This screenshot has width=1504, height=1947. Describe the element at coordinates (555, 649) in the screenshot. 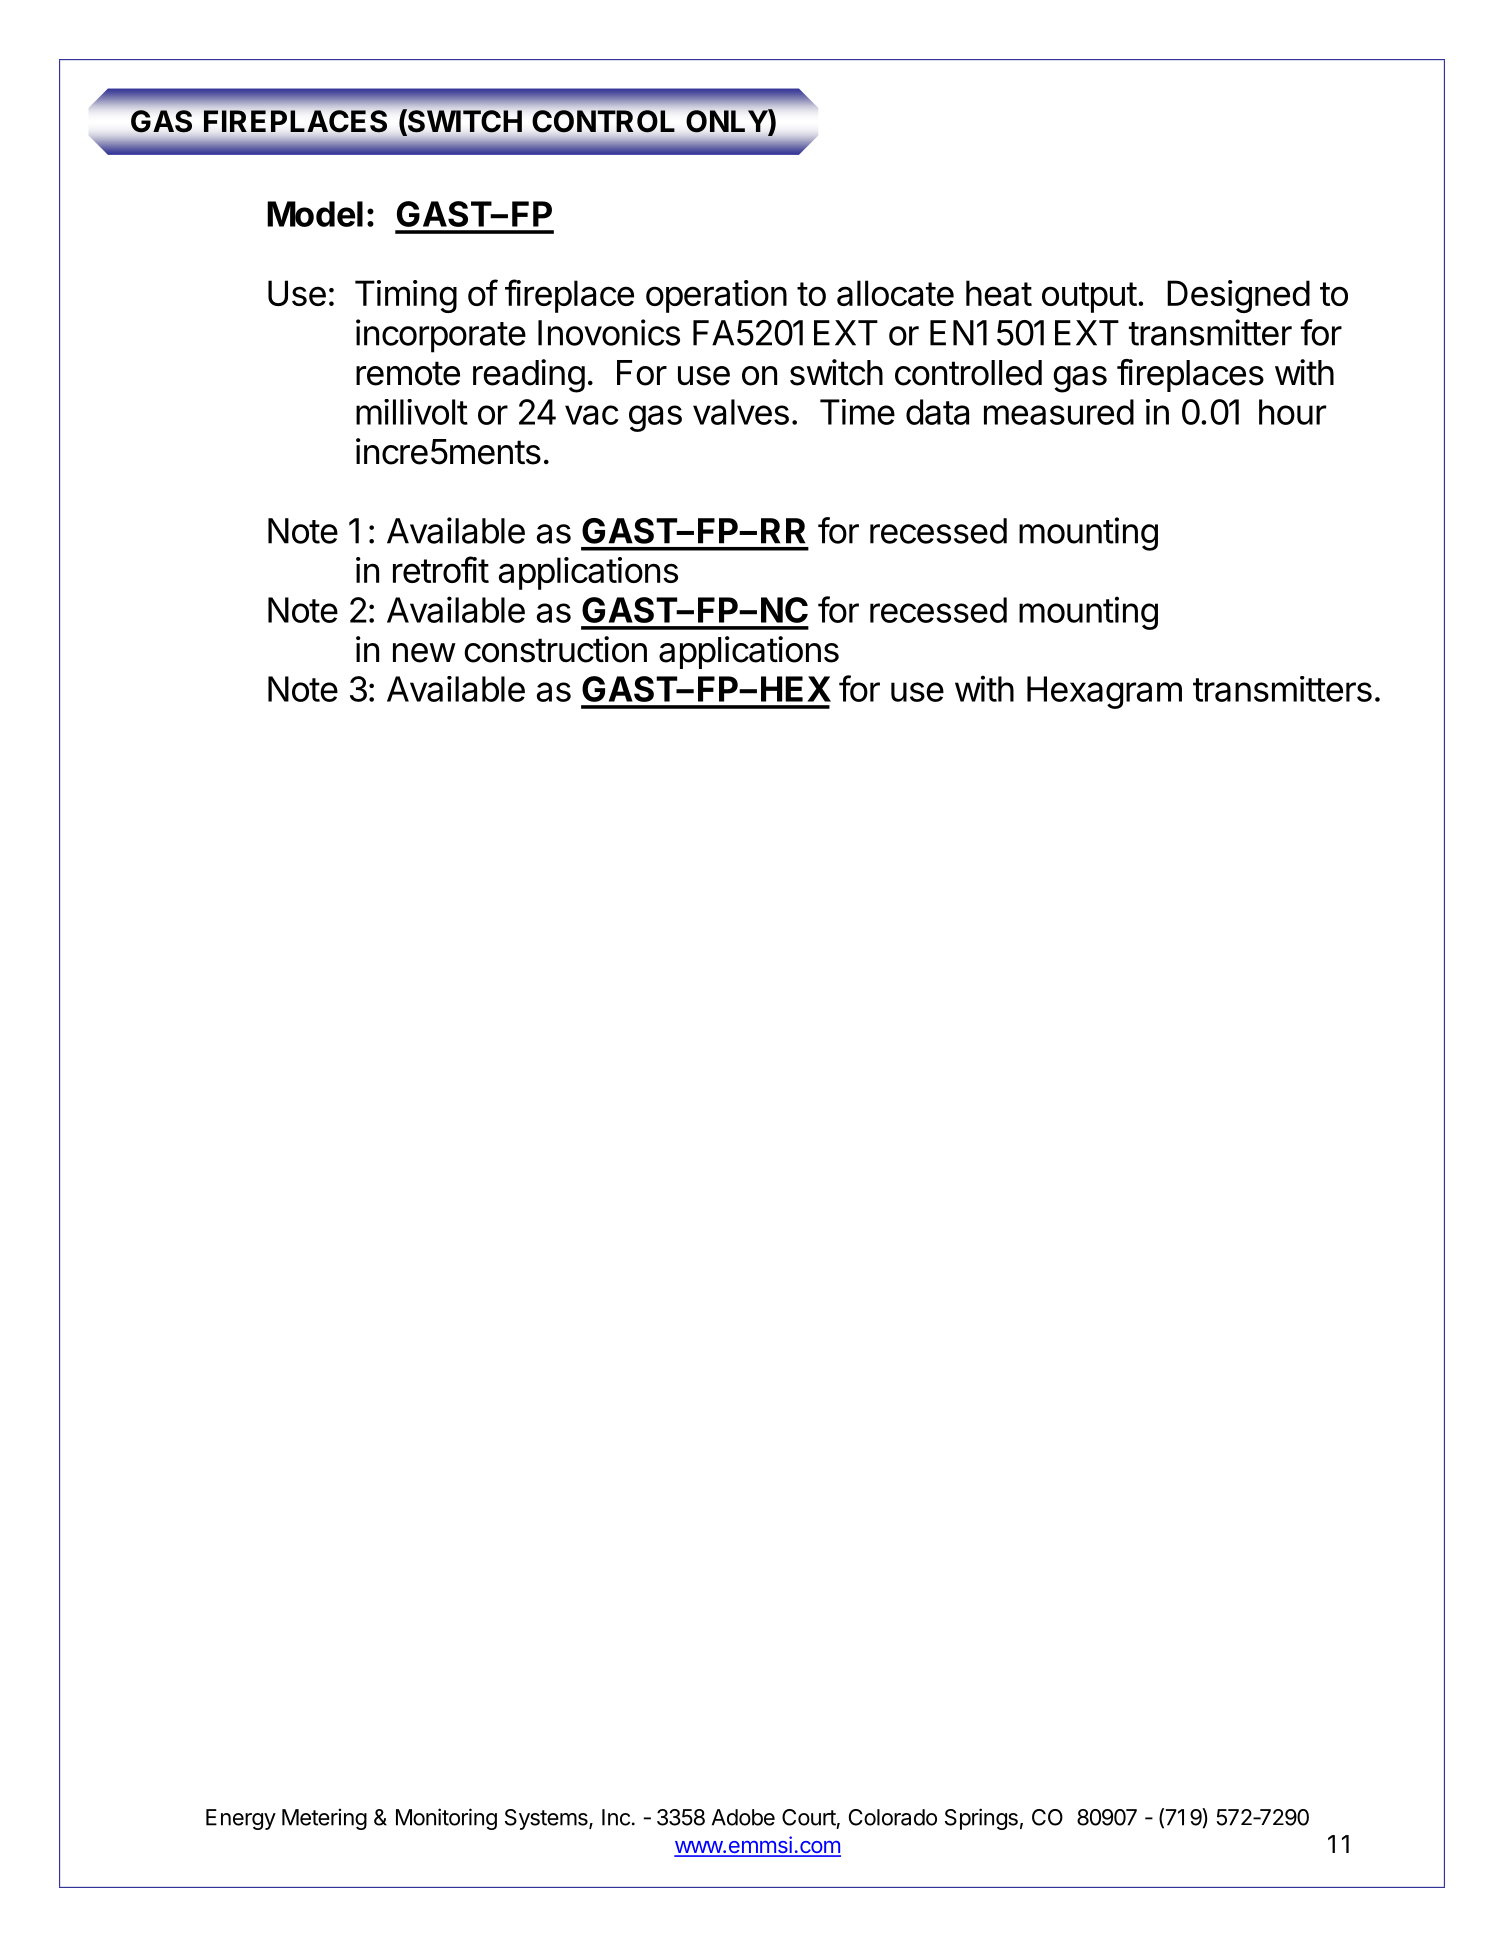

I see `construction` at that location.
